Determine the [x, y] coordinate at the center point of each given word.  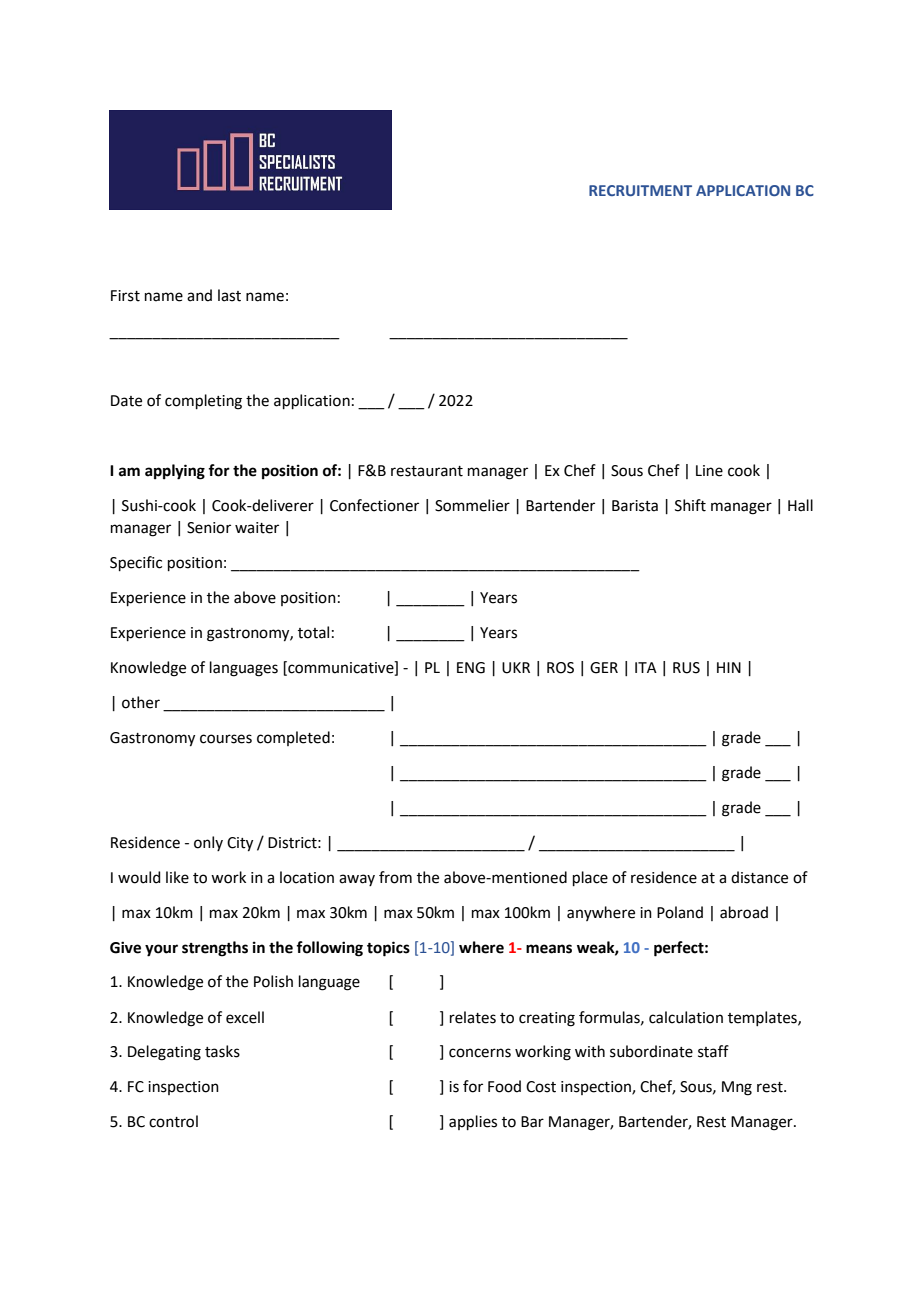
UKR [516, 668]
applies [473, 1122]
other [141, 702]
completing [203, 402]
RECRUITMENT [640, 190]
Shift [690, 505]
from [395, 877]
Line [709, 471]
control [173, 1121]
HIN [729, 667]
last [229, 295]
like [177, 877]
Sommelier [472, 505]
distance [759, 877]
